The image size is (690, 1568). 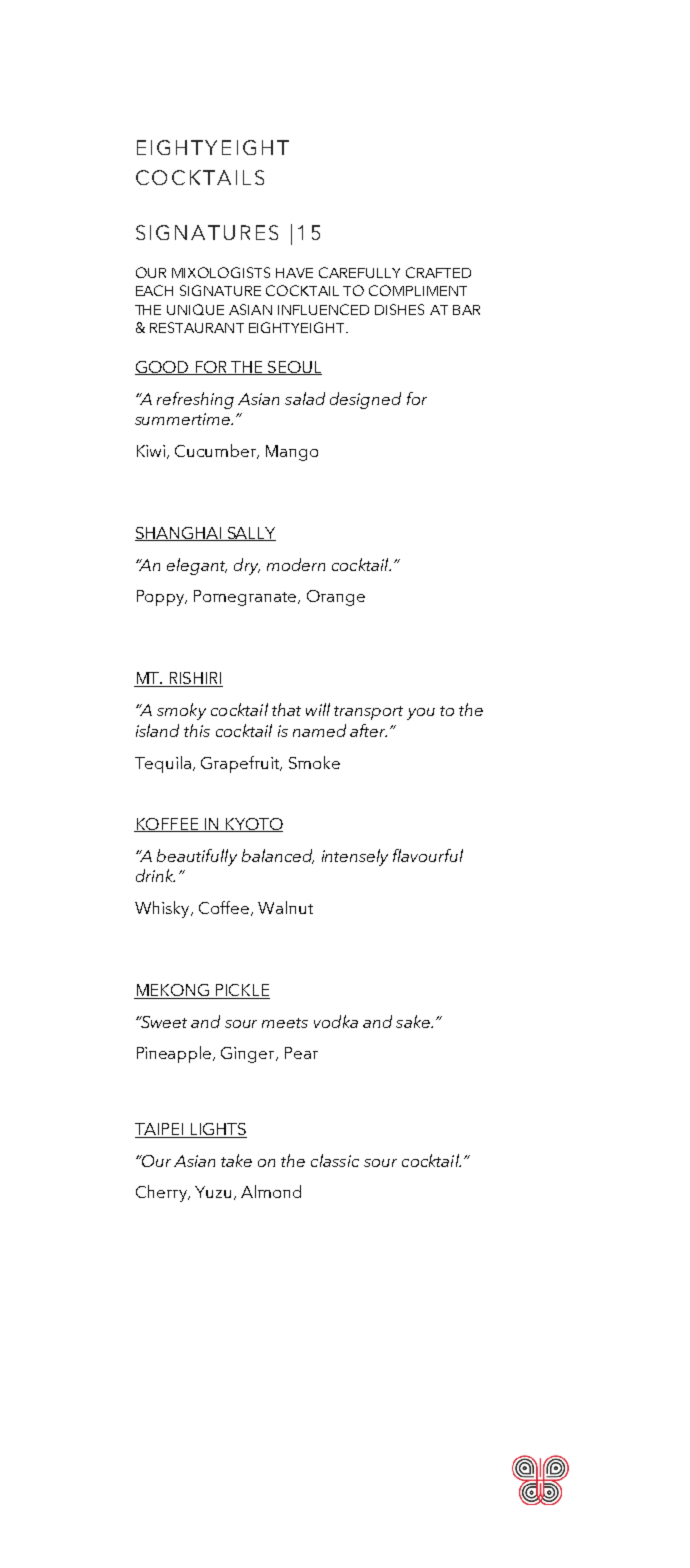 I want to click on summertime, so click(x=183, y=419).
